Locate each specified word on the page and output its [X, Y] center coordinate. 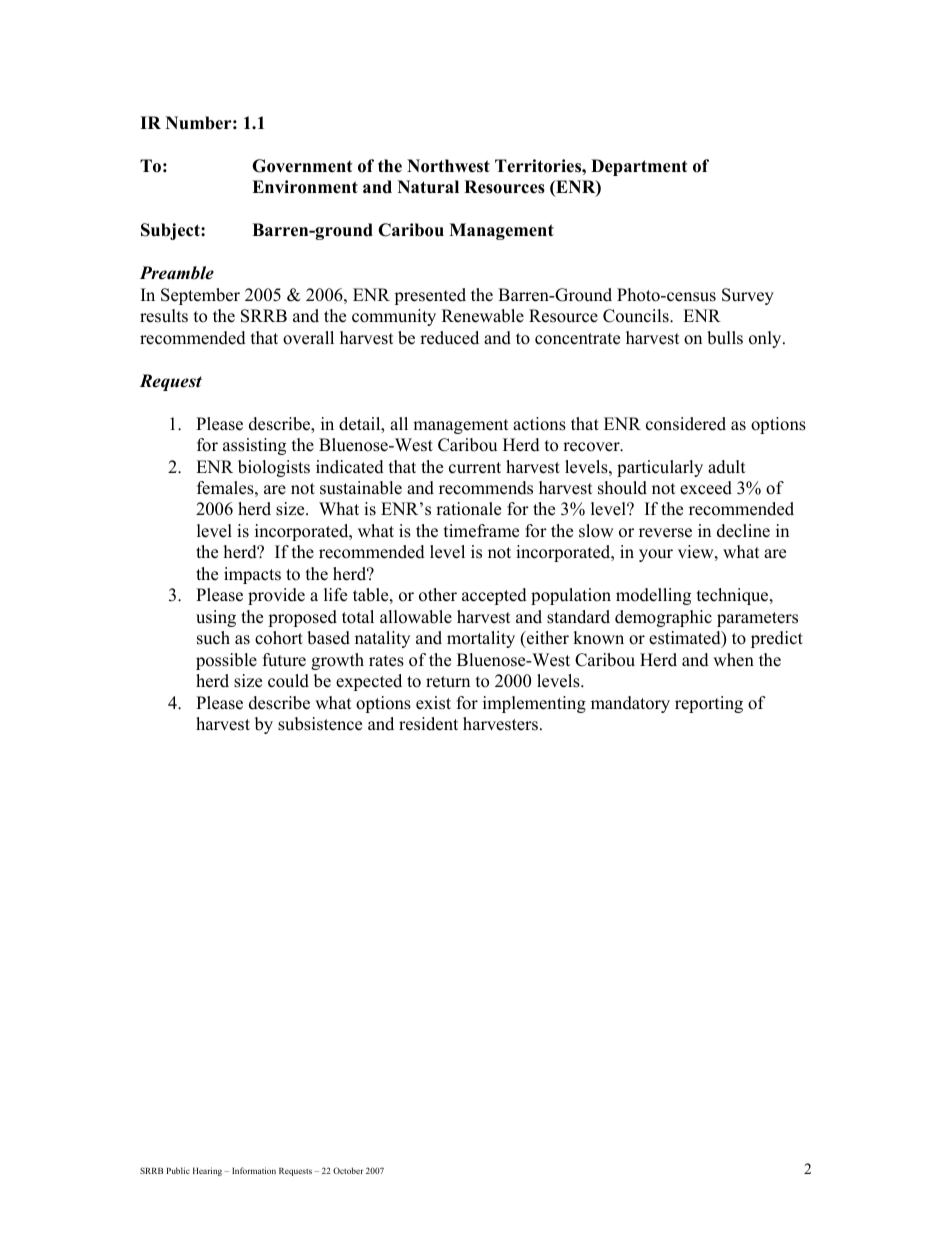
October [348, 1170]
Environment [305, 187]
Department [639, 167]
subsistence [320, 724]
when [733, 660]
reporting [709, 704]
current [475, 468]
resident [428, 724]
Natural [428, 186]
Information [254, 1170]
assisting [254, 446]
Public [178, 1170]
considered [686, 424]
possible [226, 661]
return [448, 682]
